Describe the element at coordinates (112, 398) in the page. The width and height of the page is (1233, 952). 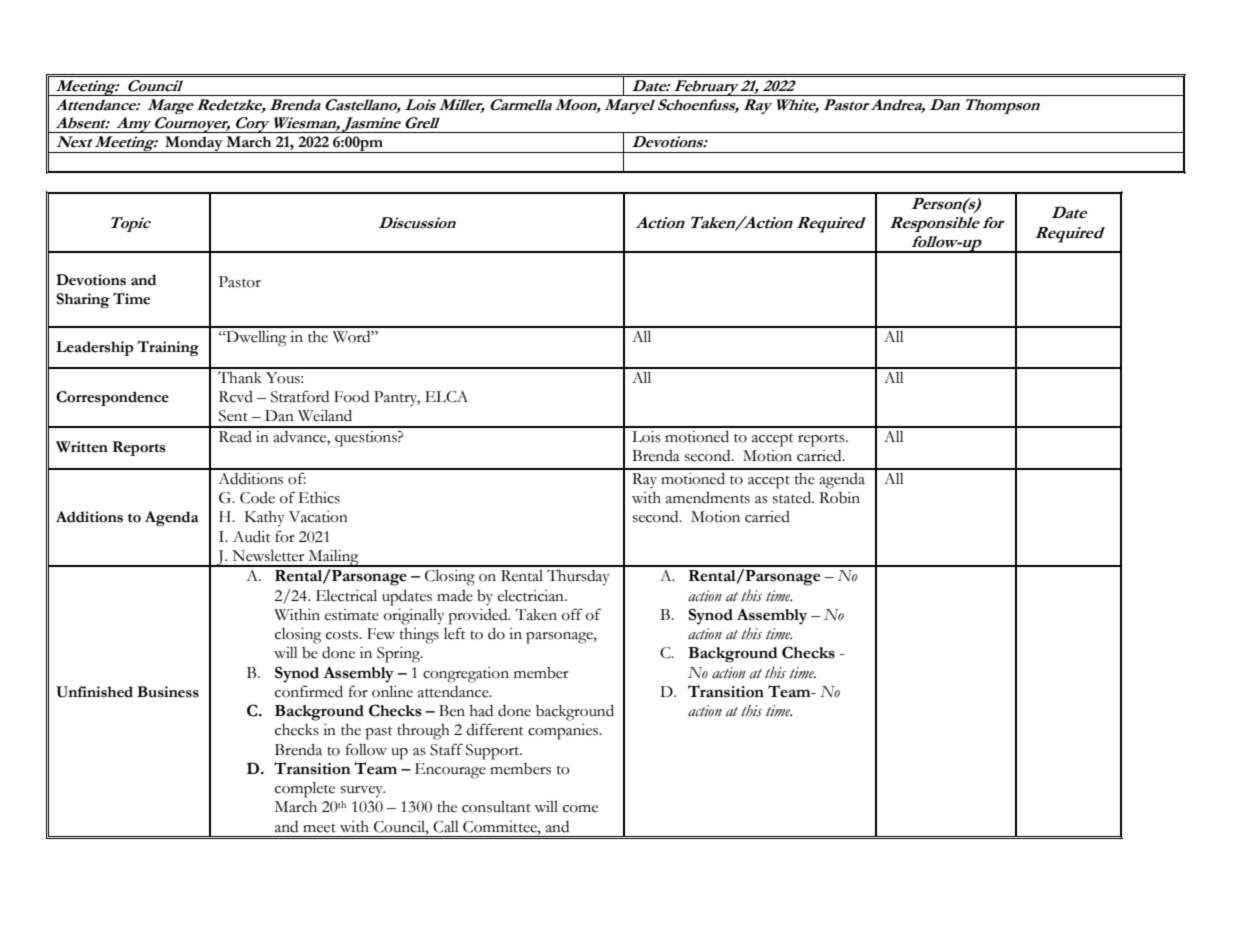
I see `Correspondence` at that location.
